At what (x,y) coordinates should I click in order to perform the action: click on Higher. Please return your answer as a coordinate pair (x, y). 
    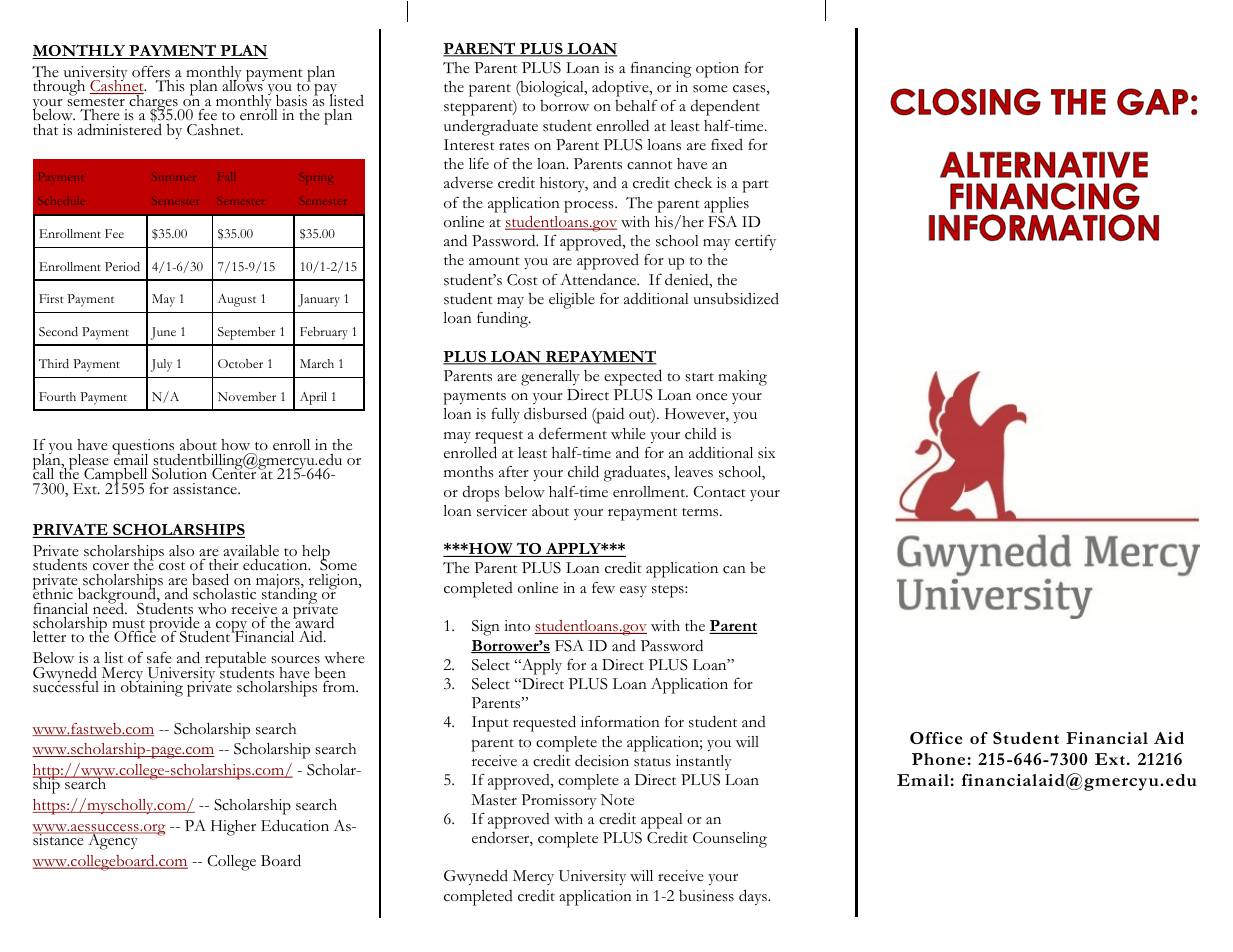
    Looking at the image, I should click on (233, 828).
